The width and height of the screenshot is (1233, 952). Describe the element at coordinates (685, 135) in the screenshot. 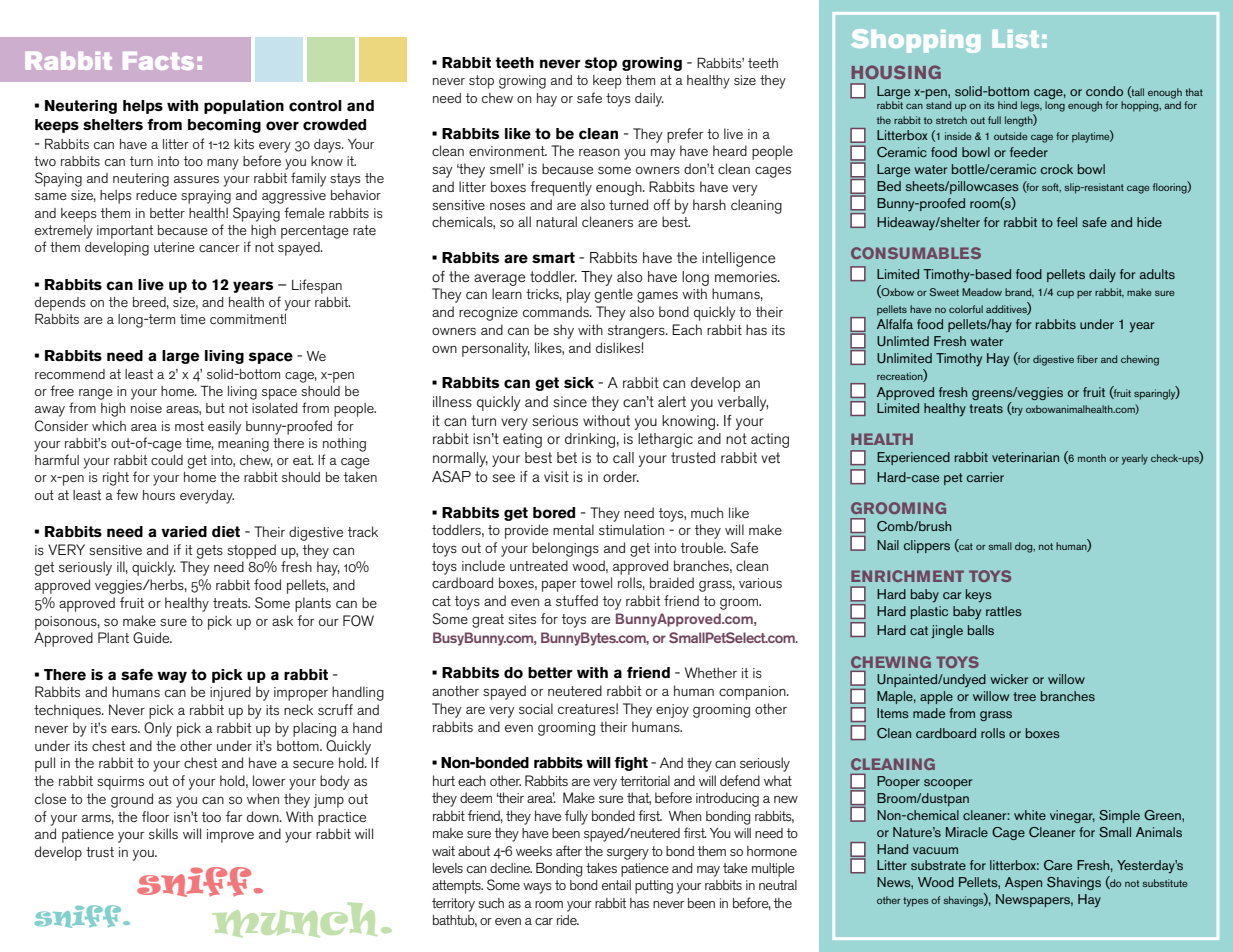

I see `prefer` at that location.
